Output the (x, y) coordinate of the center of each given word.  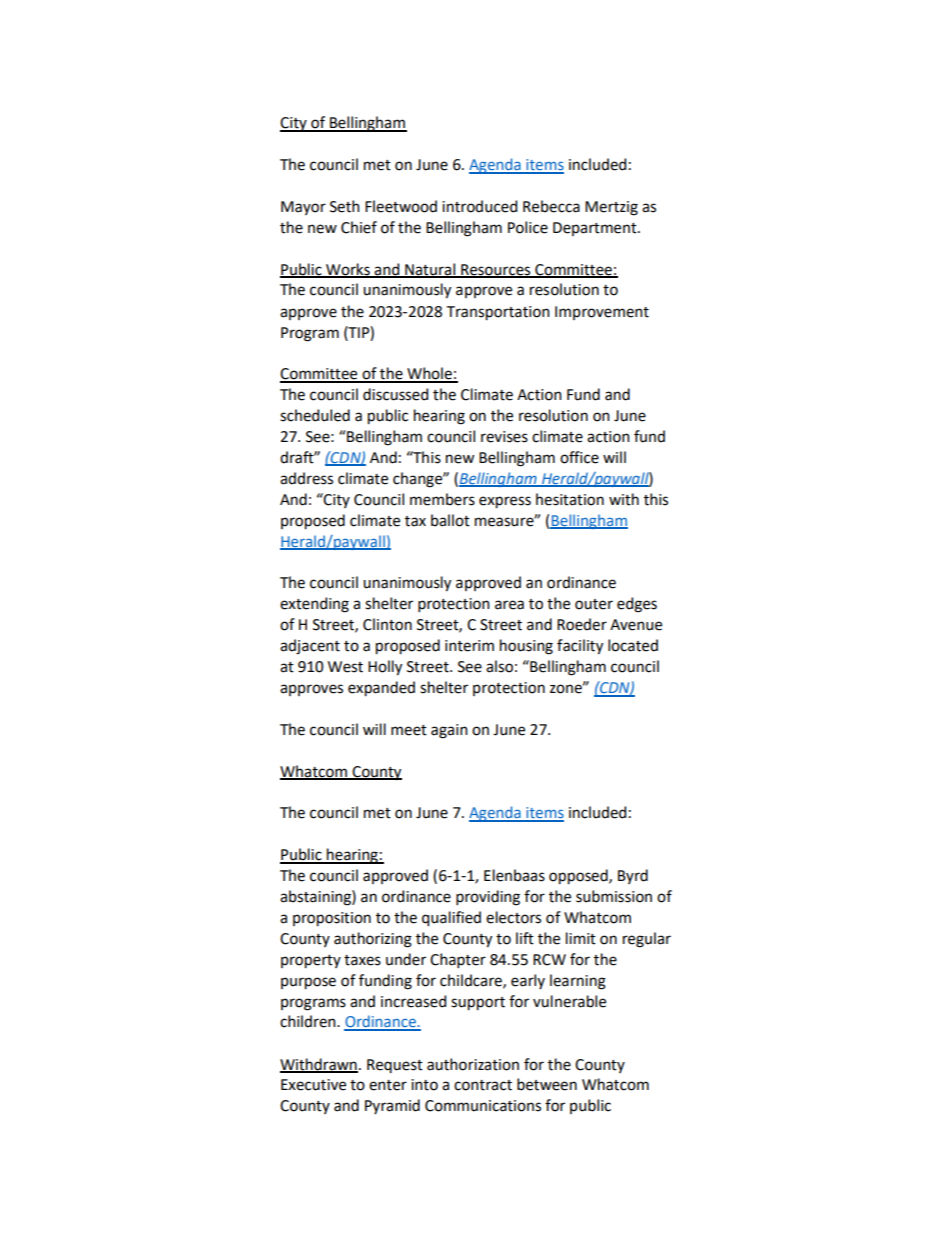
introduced (479, 206)
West (345, 667)
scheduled (315, 415)
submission (614, 896)
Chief (359, 227)
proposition (332, 919)
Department (596, 229)
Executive (313, 1085)
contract (483, 1085)
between (547, 1084)
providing (488, 898)
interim (469, 646)
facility (580, 647)
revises (504, 437)
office (579, 457)
